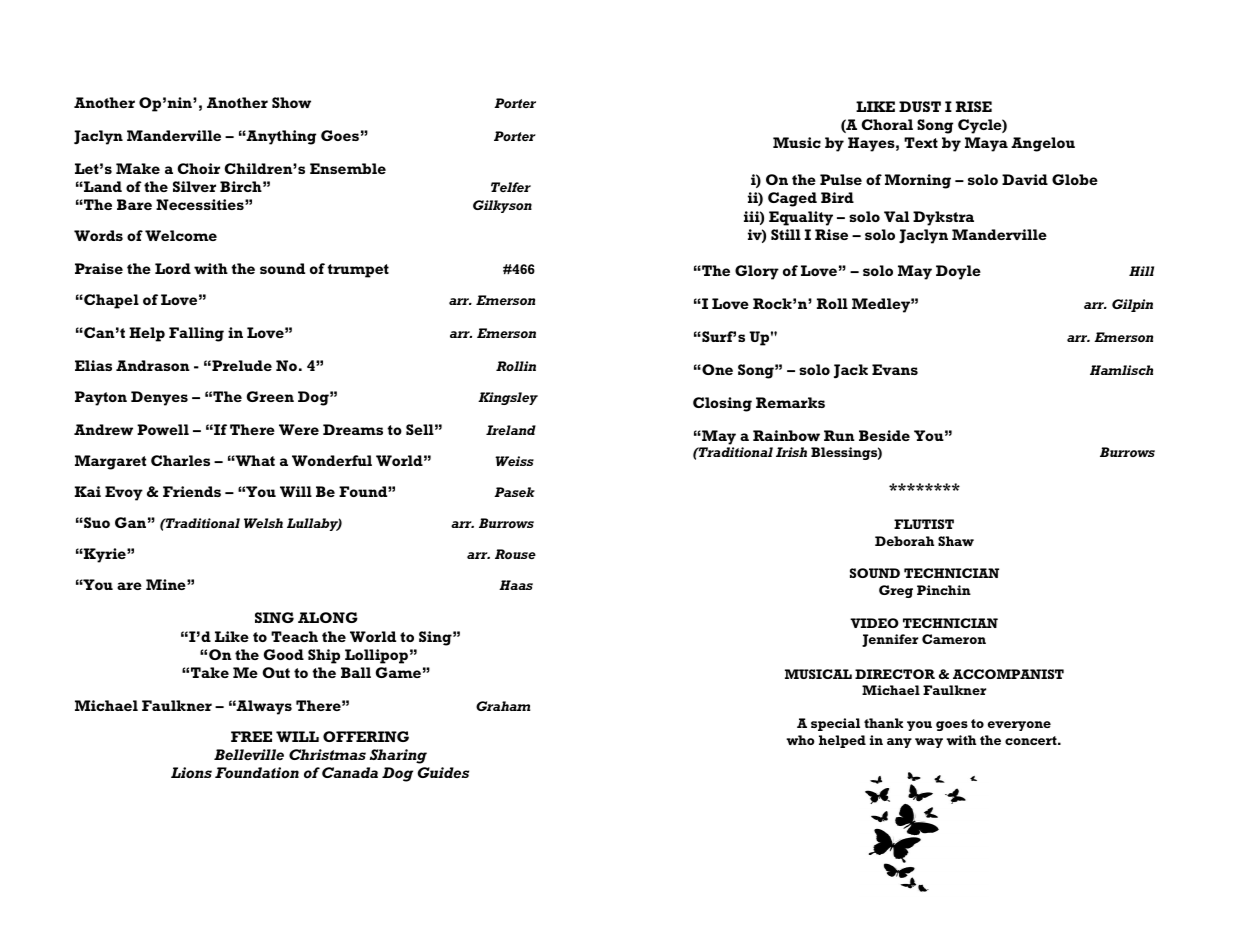  I want to click on Angelou, so click(1043, 144).
